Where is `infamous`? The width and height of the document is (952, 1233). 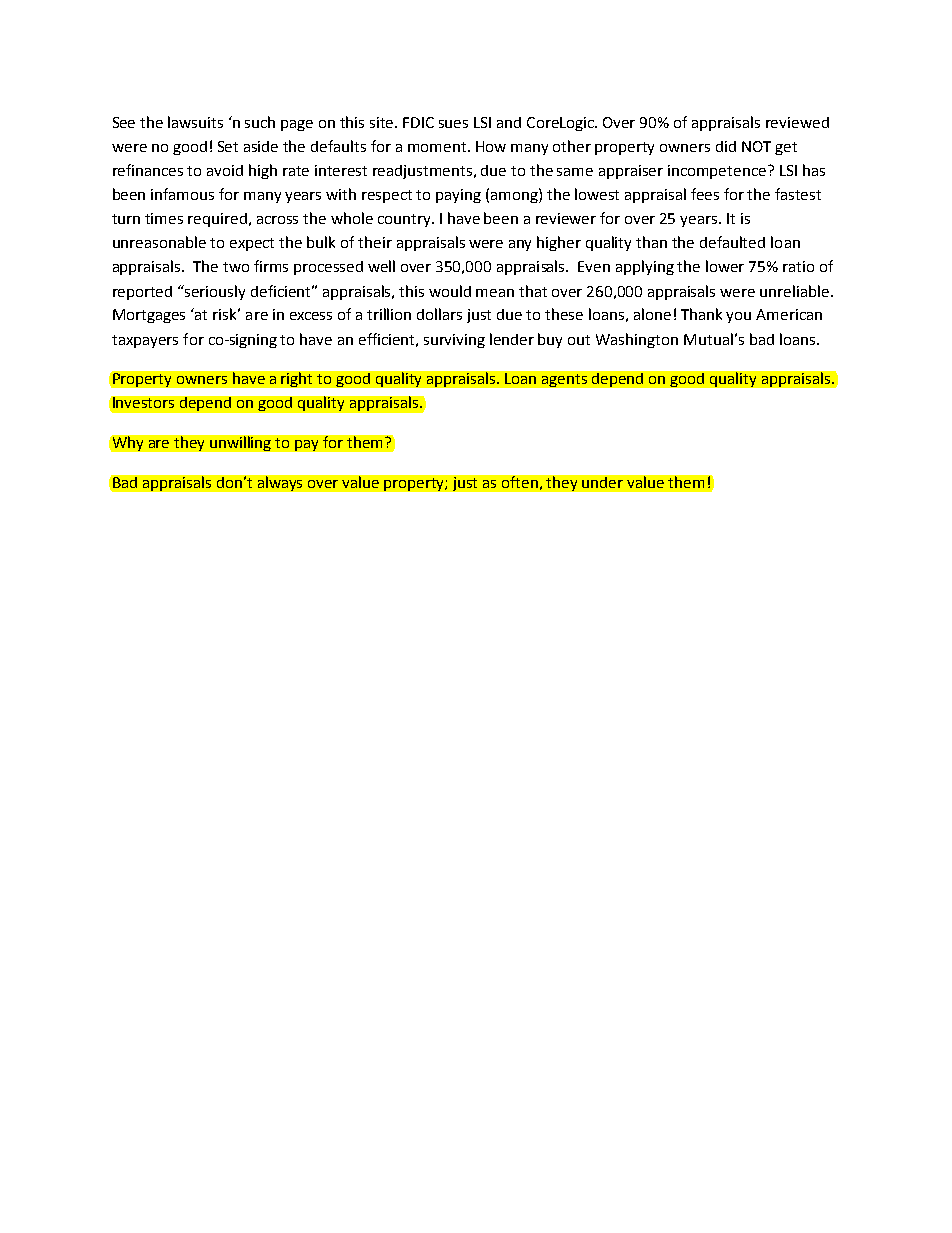 infamous is located at coordinates (182, 194).
